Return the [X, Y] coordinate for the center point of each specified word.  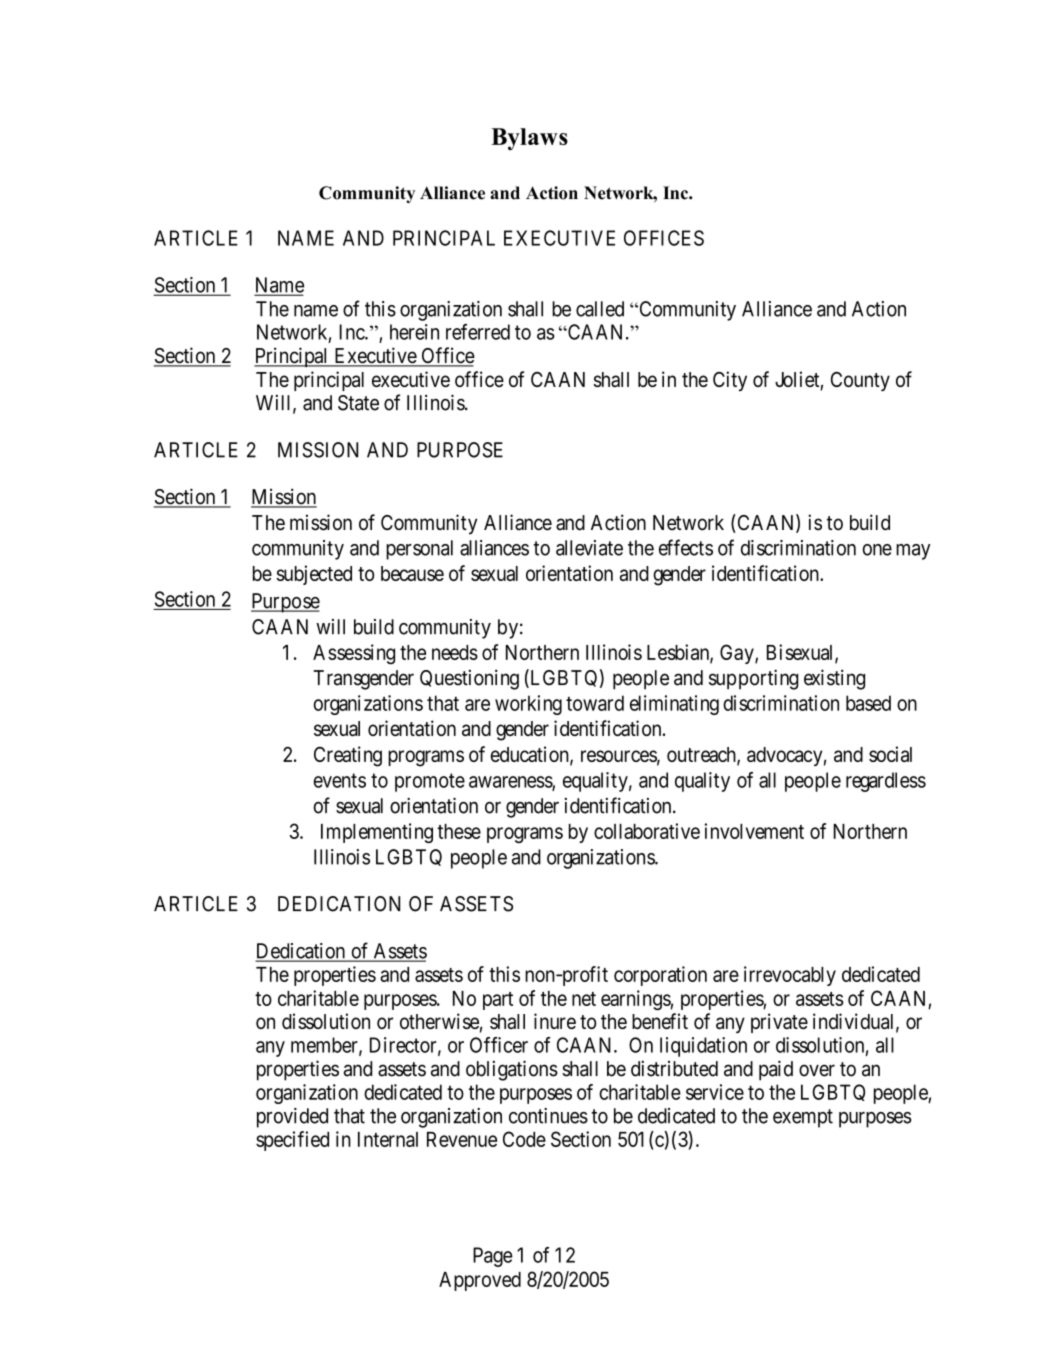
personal [419, 550]
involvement [754, 831]
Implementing [377, 833]
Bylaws [529, 139]
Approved [480, 1281]
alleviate [589, 548]
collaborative [647, 831]
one [877, 550]
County [860, 381]
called [600, 309]
